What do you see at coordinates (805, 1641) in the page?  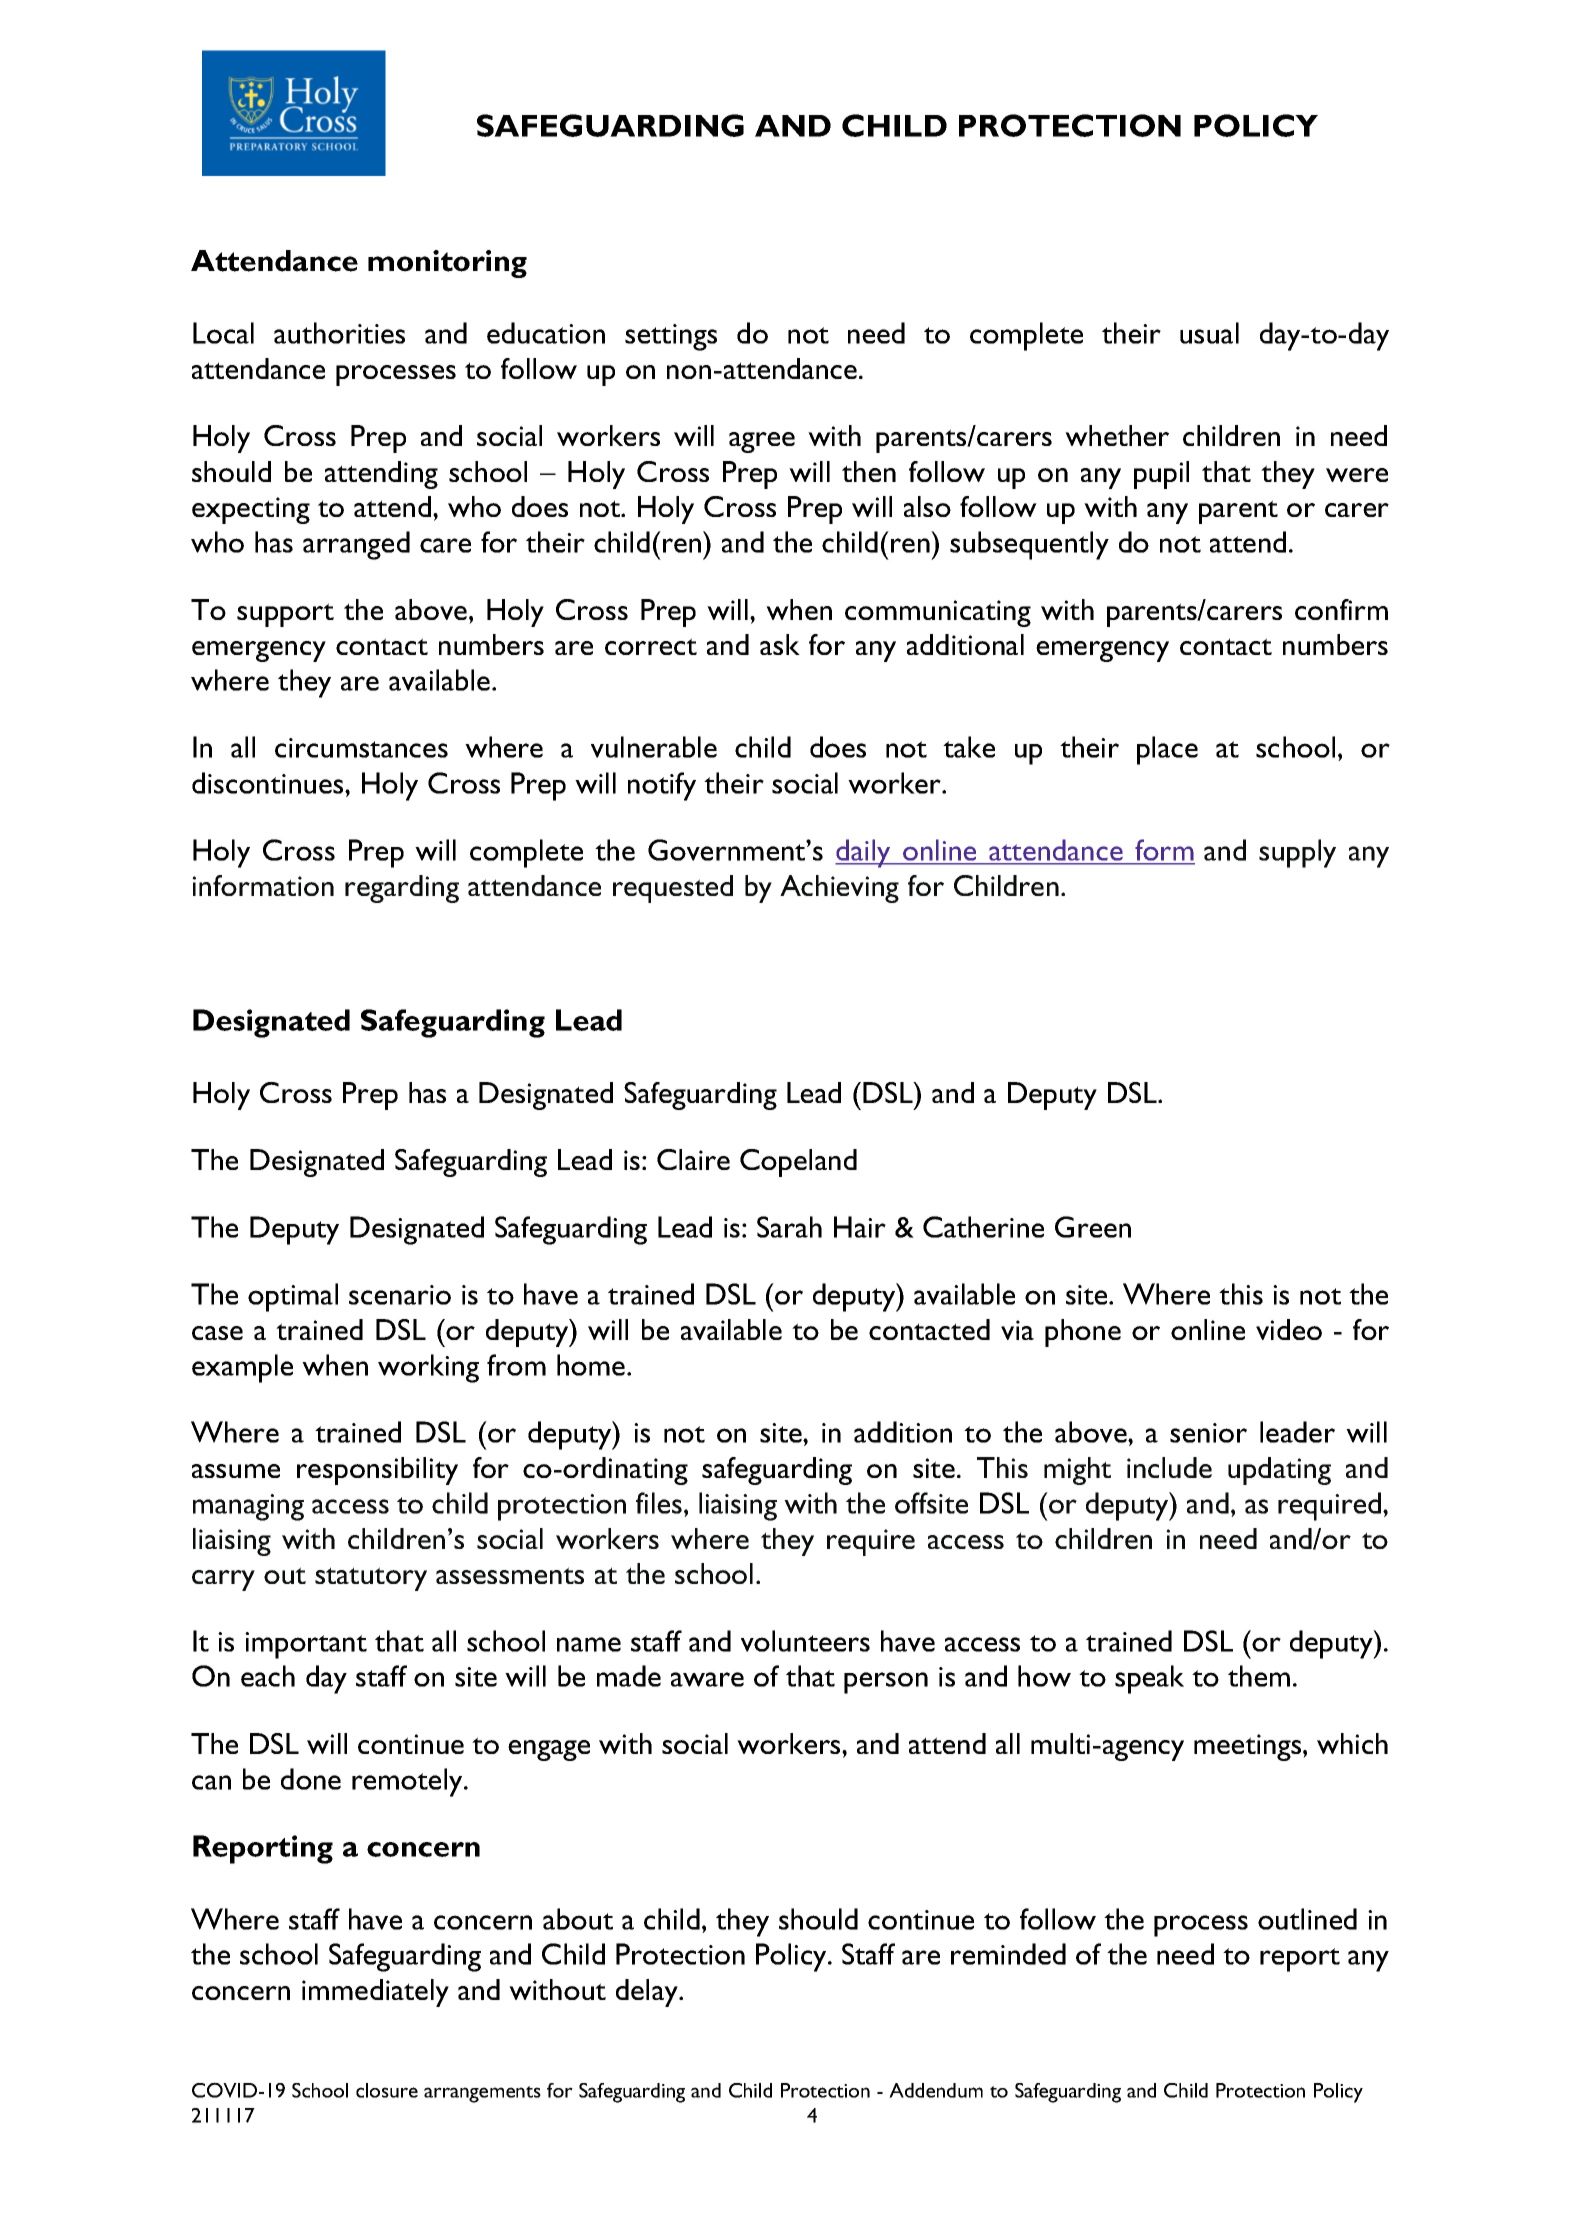 I see `volunteers` at bounding box center [805, 1641].
